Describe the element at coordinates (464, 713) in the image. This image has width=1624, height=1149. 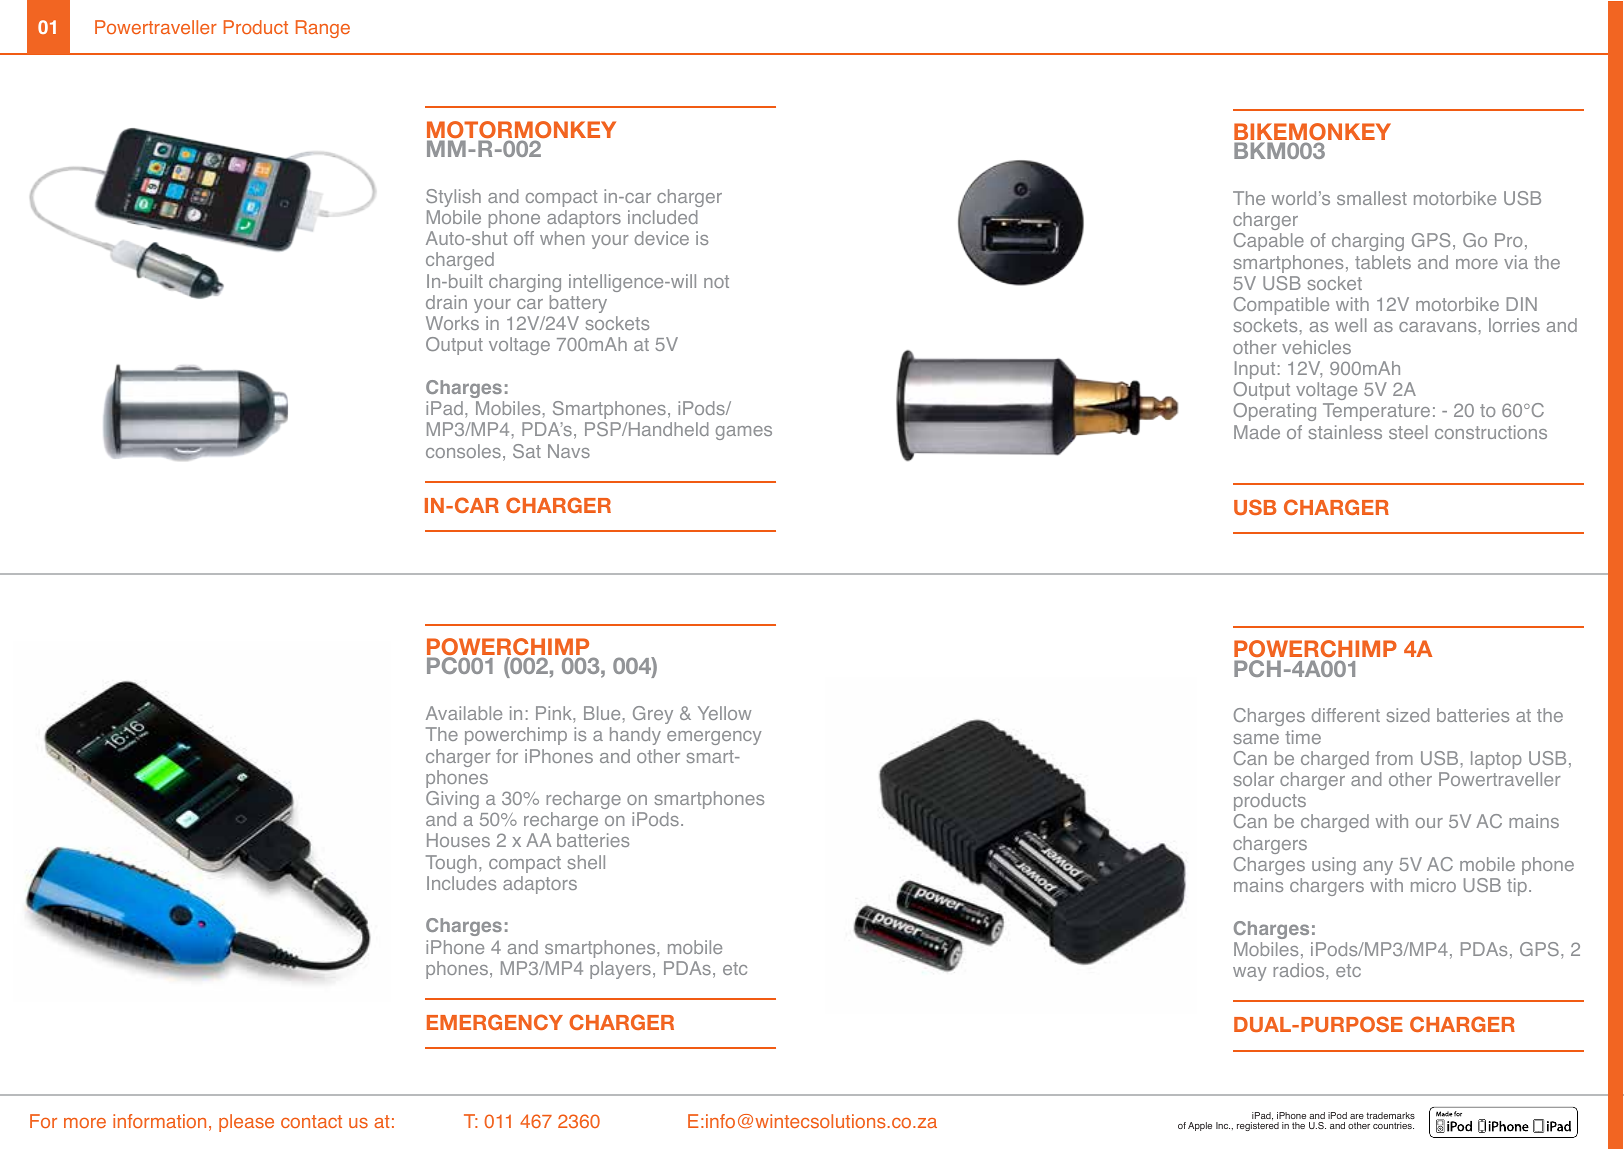
I see `Available` at that location.
